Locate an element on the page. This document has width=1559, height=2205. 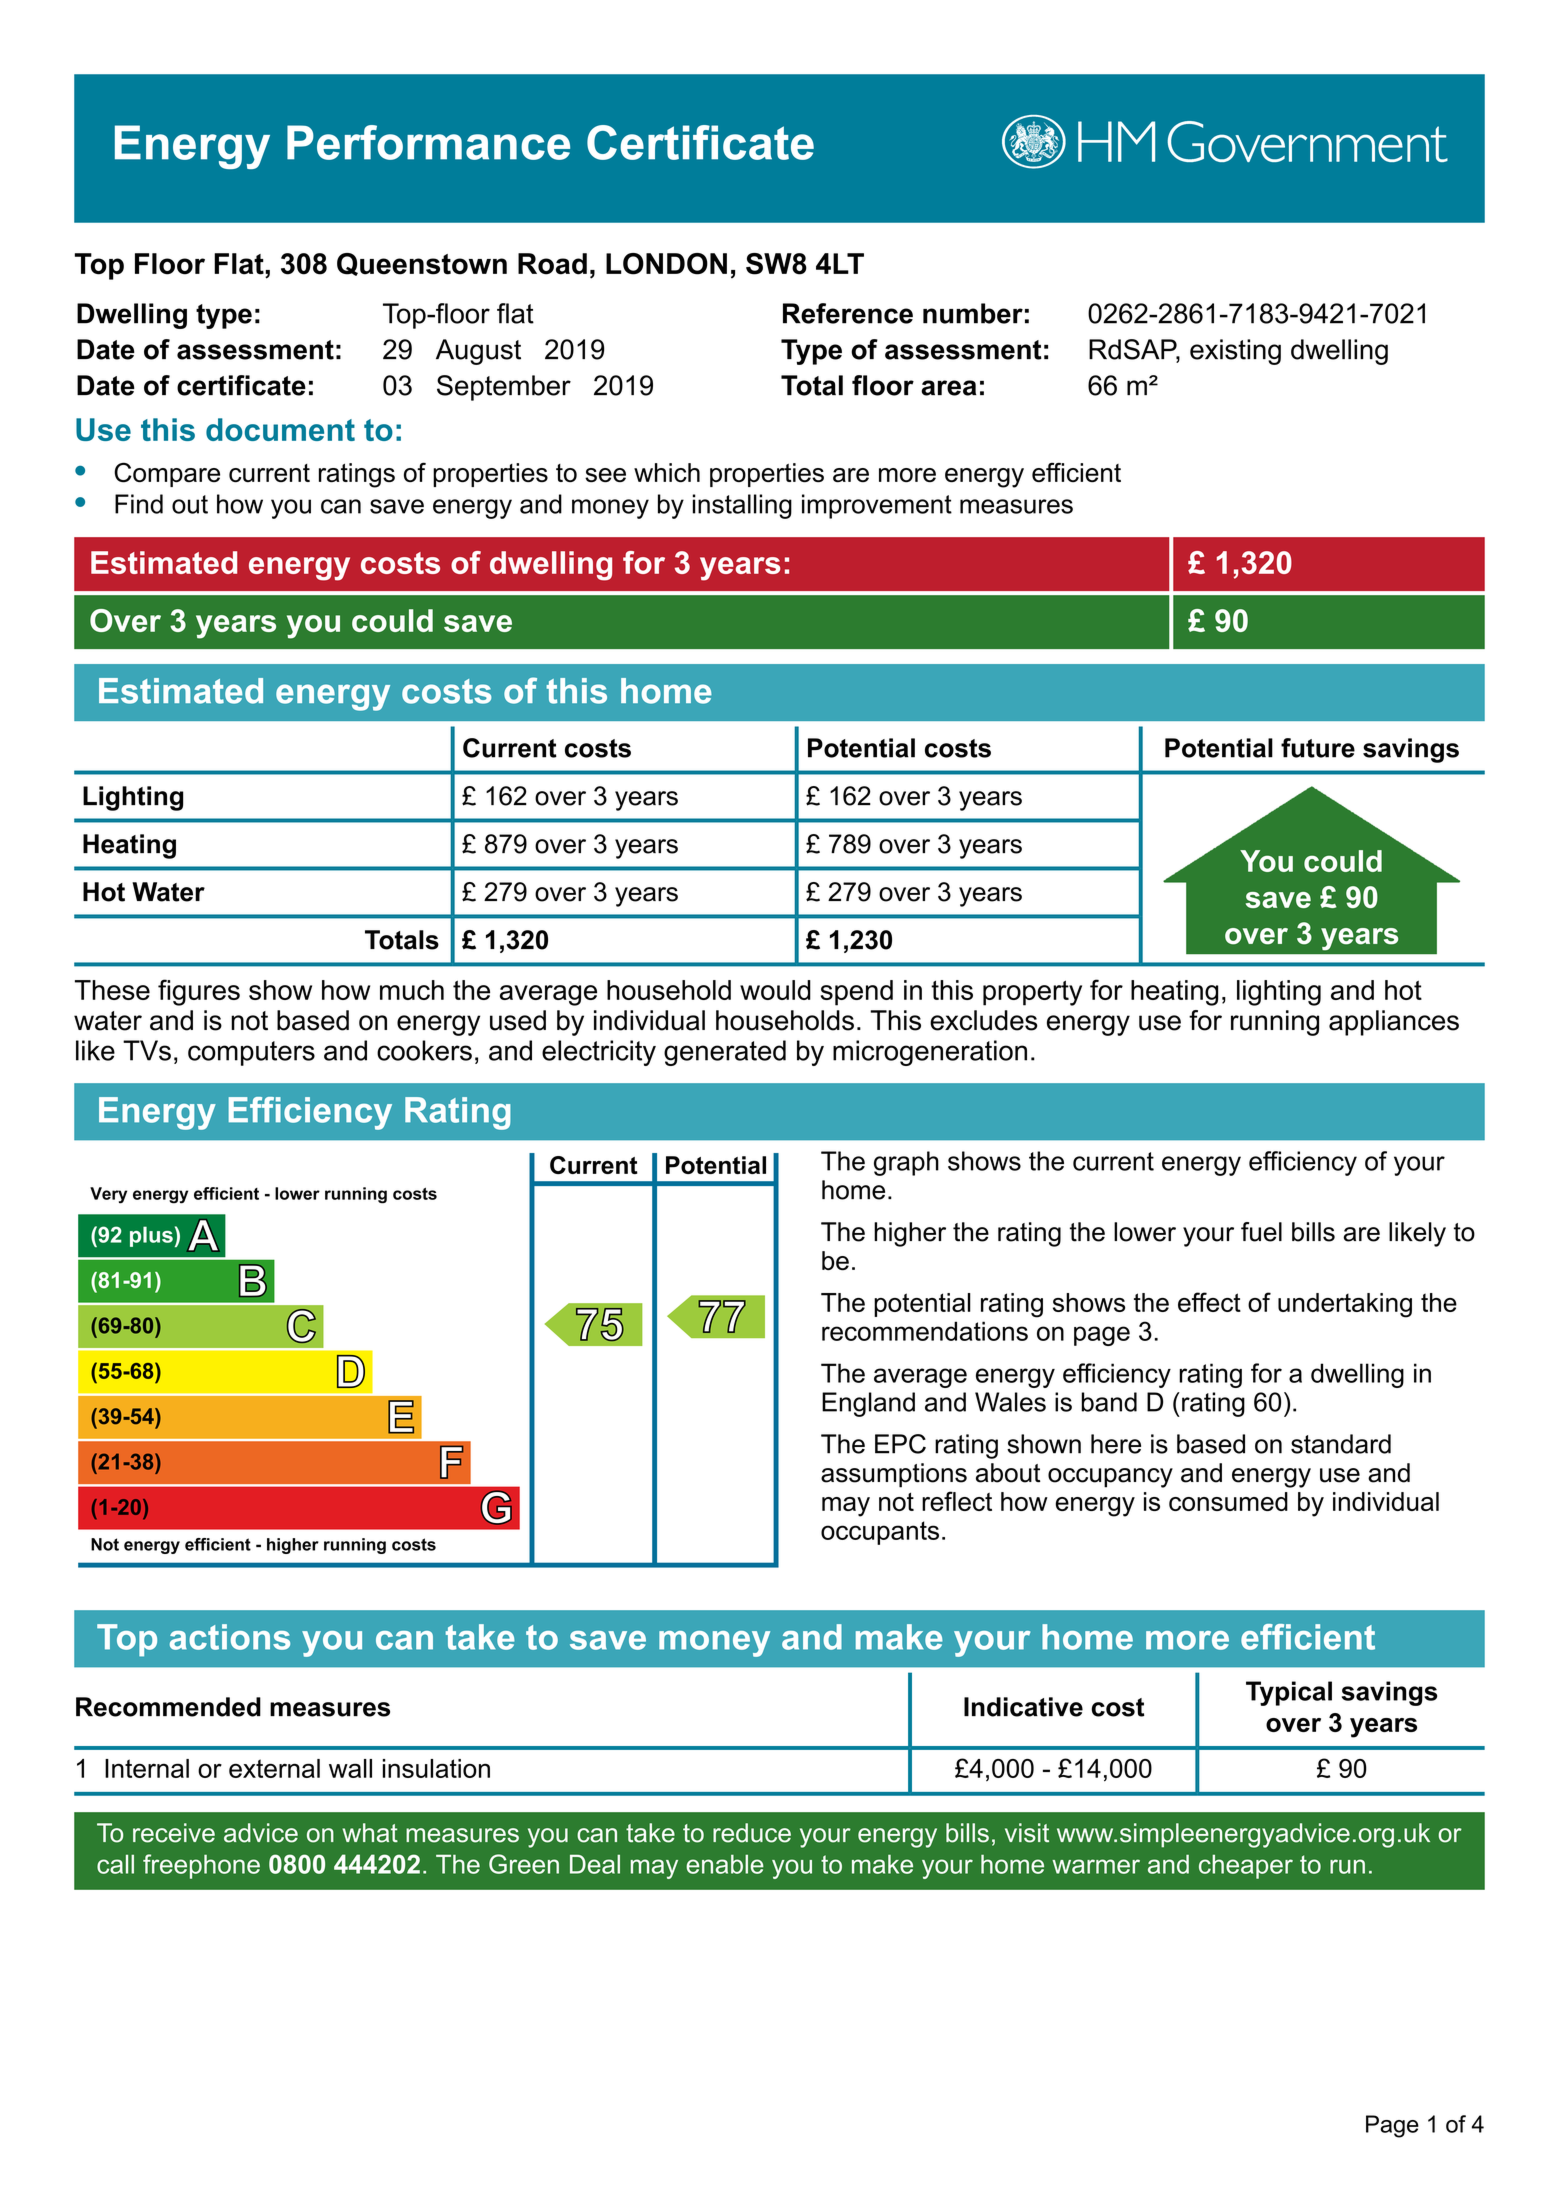
computers is located at coordinates (251, 1053).
